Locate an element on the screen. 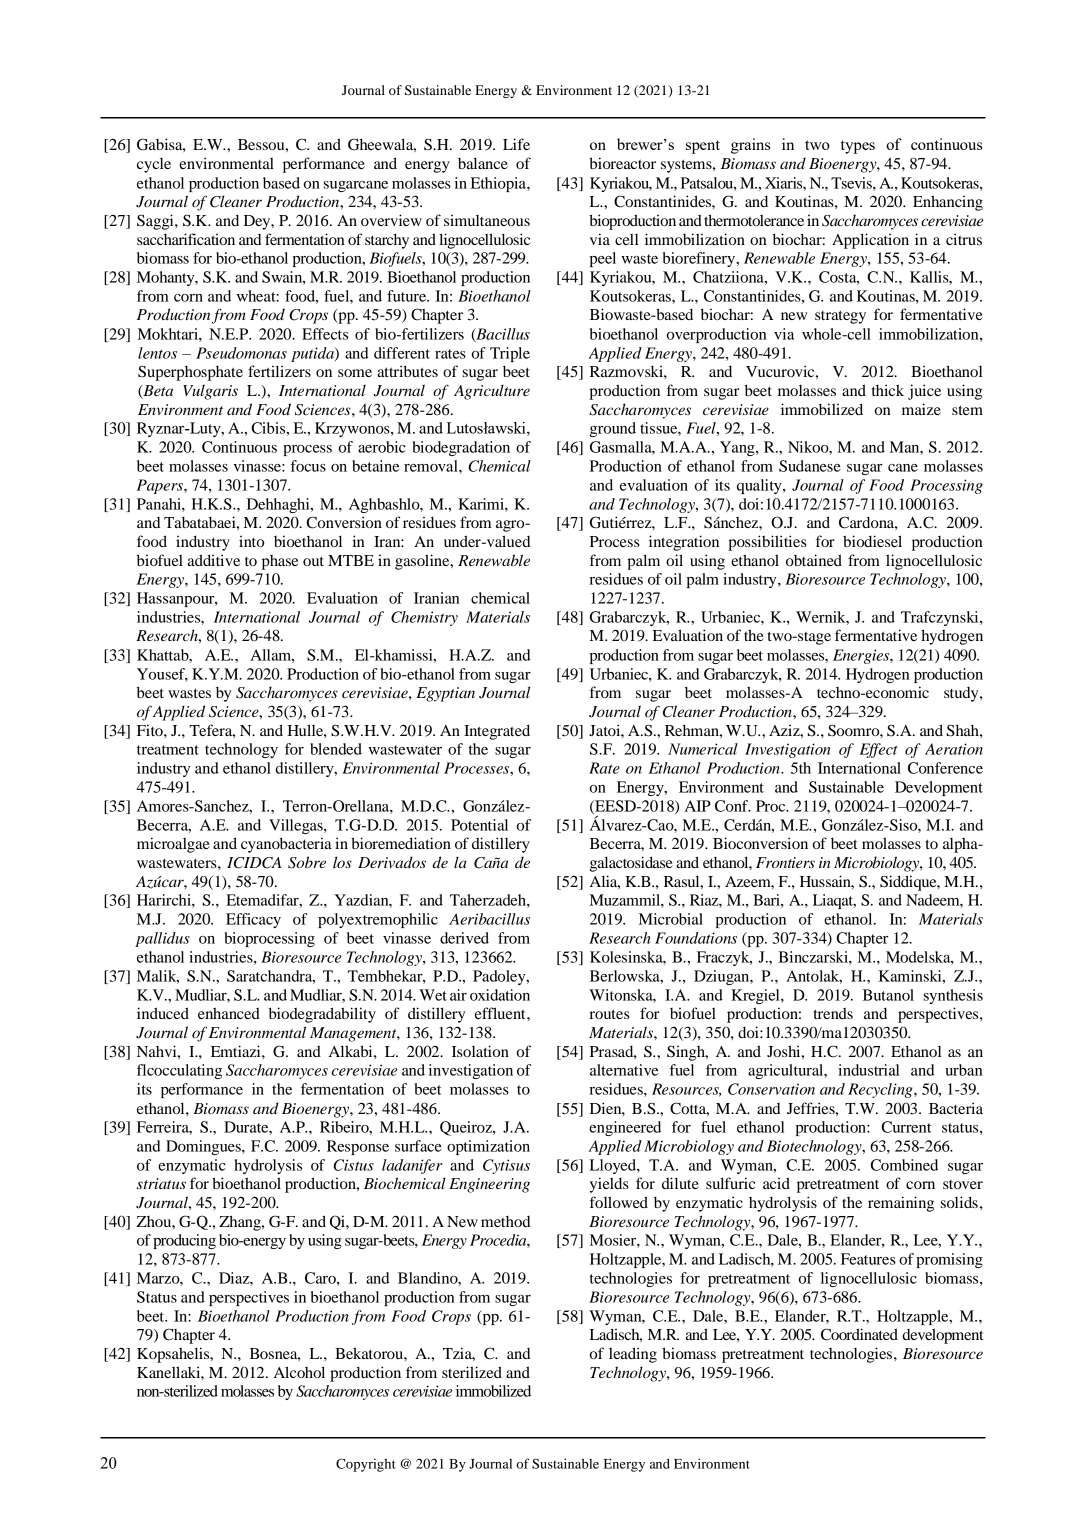 The width and height of the screenshot is (1086, 1536). Sobre is located at coordinates (307, 862).
